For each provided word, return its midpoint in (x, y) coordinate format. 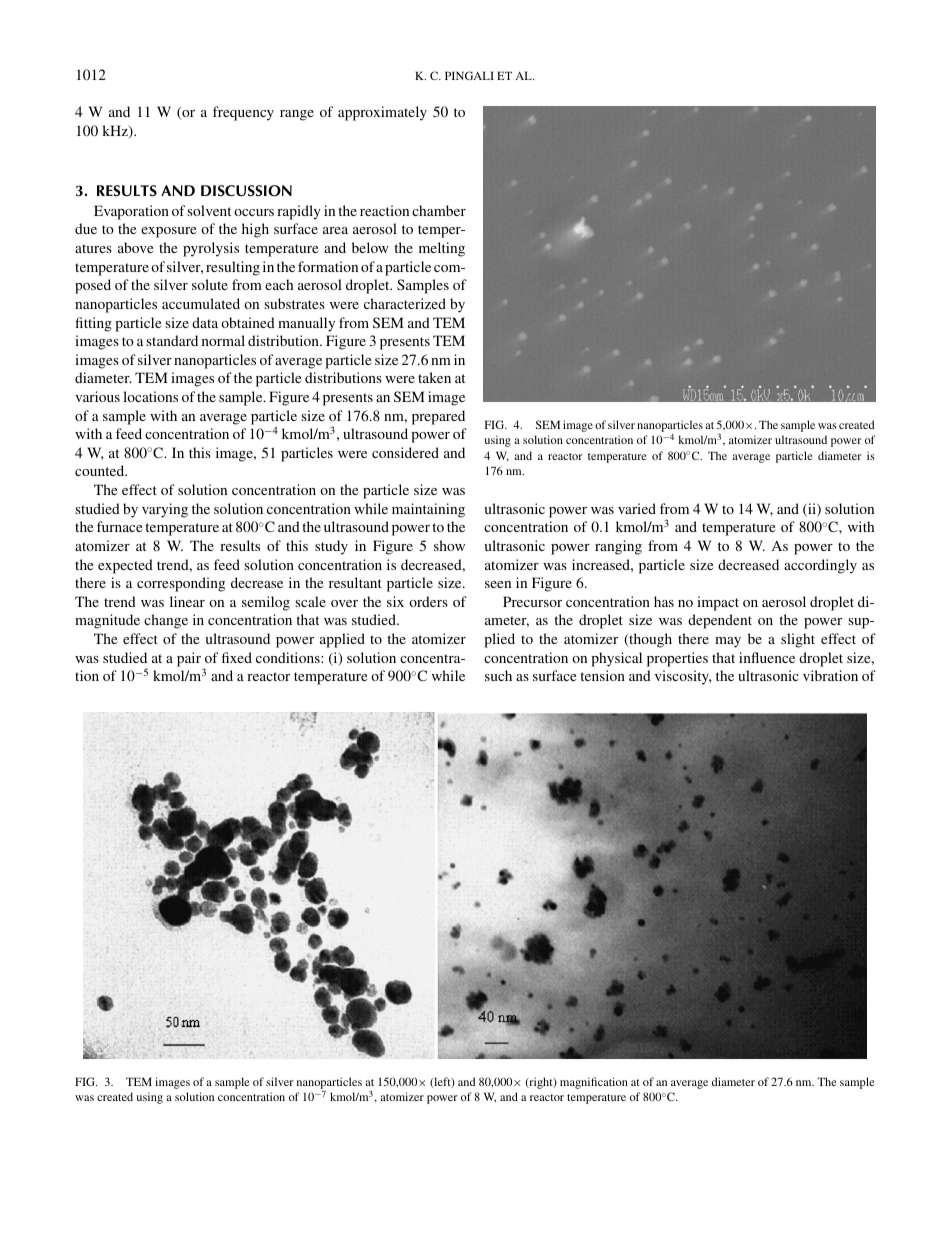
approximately (382, 113)
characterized (405, 303)
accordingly (820, 566)
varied (637, 508)
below (370, 247)
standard (172, 340)
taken (434, 377)
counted (101, 470)
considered (405, 452)
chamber (439, 210)
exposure (168, 232)
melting (442, 249)
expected (125, 566)
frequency (243, 113)
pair (189, 659)
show (449, 545)
